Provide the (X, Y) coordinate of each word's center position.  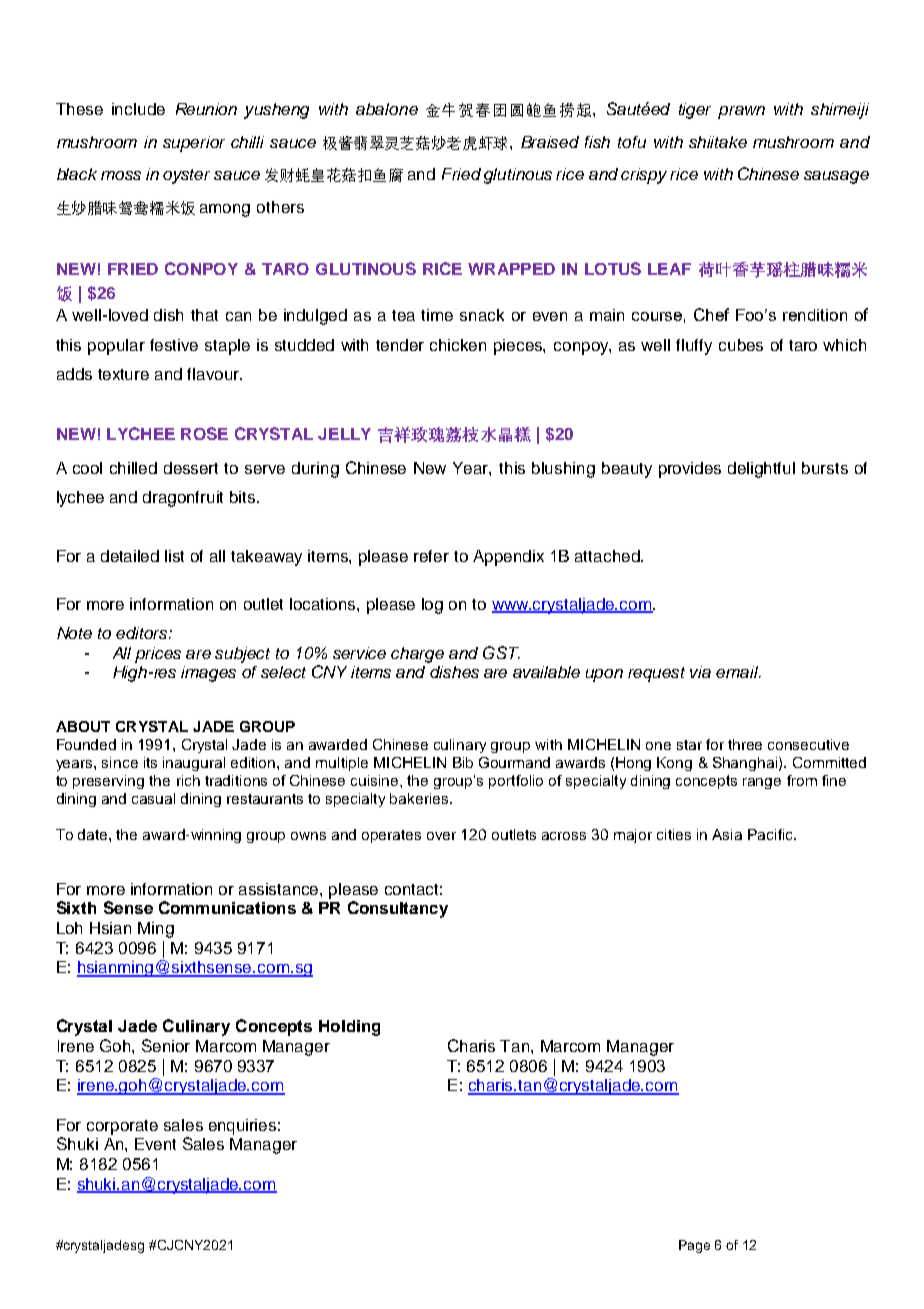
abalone (387, 109)
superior (194, 144)
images (208, 674)
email (738, 672)
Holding (349, 1028)
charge (417, 655)
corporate (122, 1127)
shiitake (718, 142)
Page (694, 1246)
